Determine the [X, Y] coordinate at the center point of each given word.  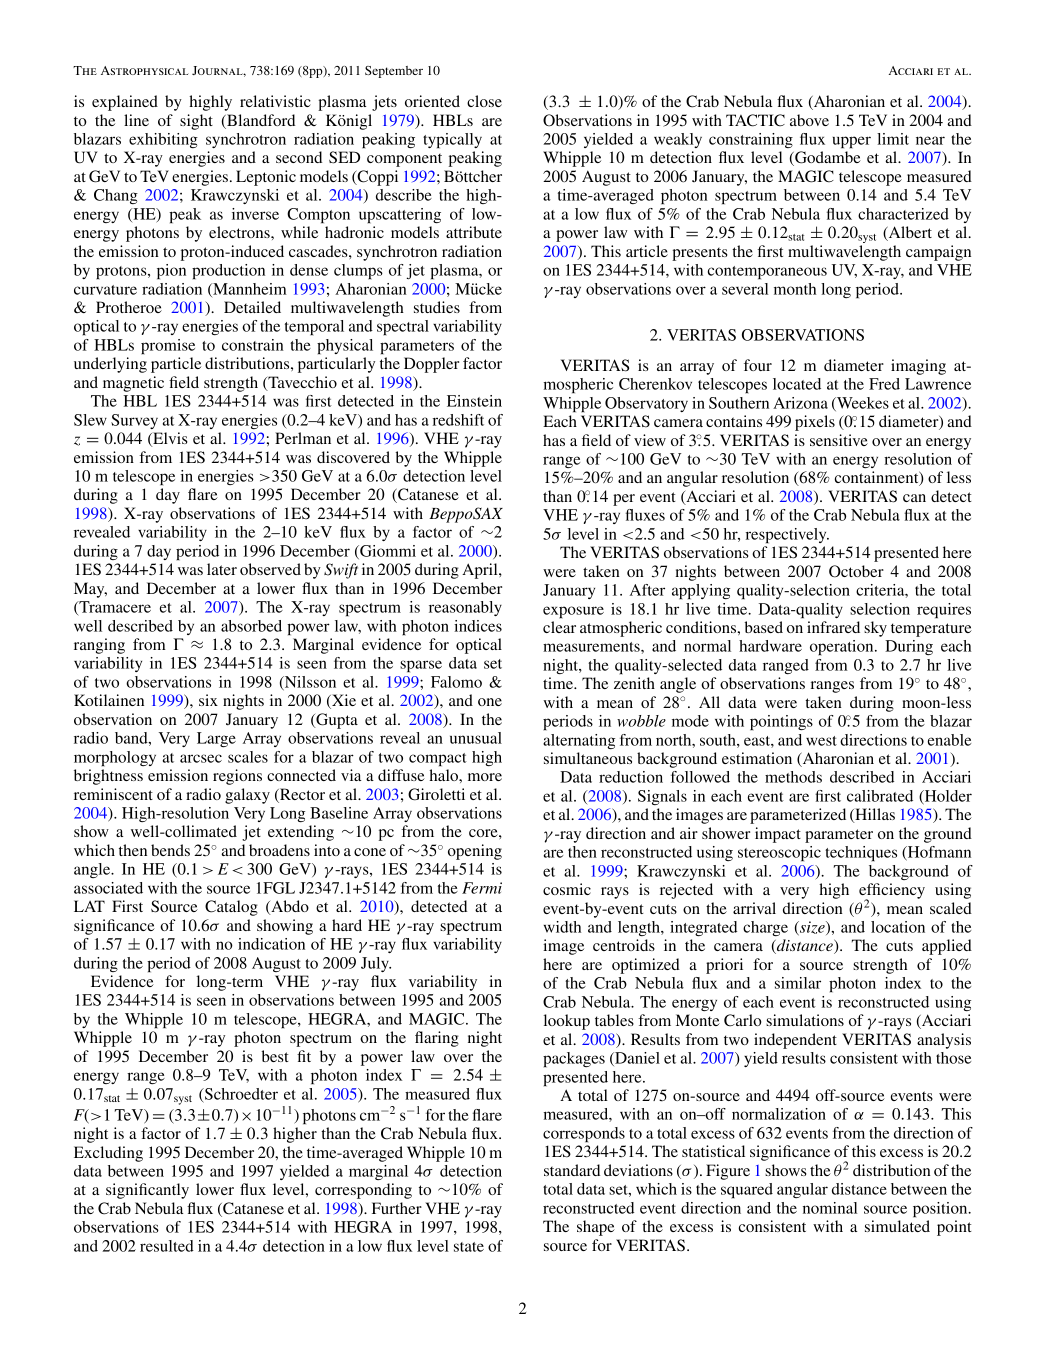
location [898, 927]
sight [196, 122]
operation [843, 648]
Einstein [474, 401]
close [484, 101]
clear [559, 627]
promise [168, 347]
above [809, 120]
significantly [147, 1191]
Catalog [231, 908]
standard [572, 1170]
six [208, 700]
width [562, 927]
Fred [884, 384]
